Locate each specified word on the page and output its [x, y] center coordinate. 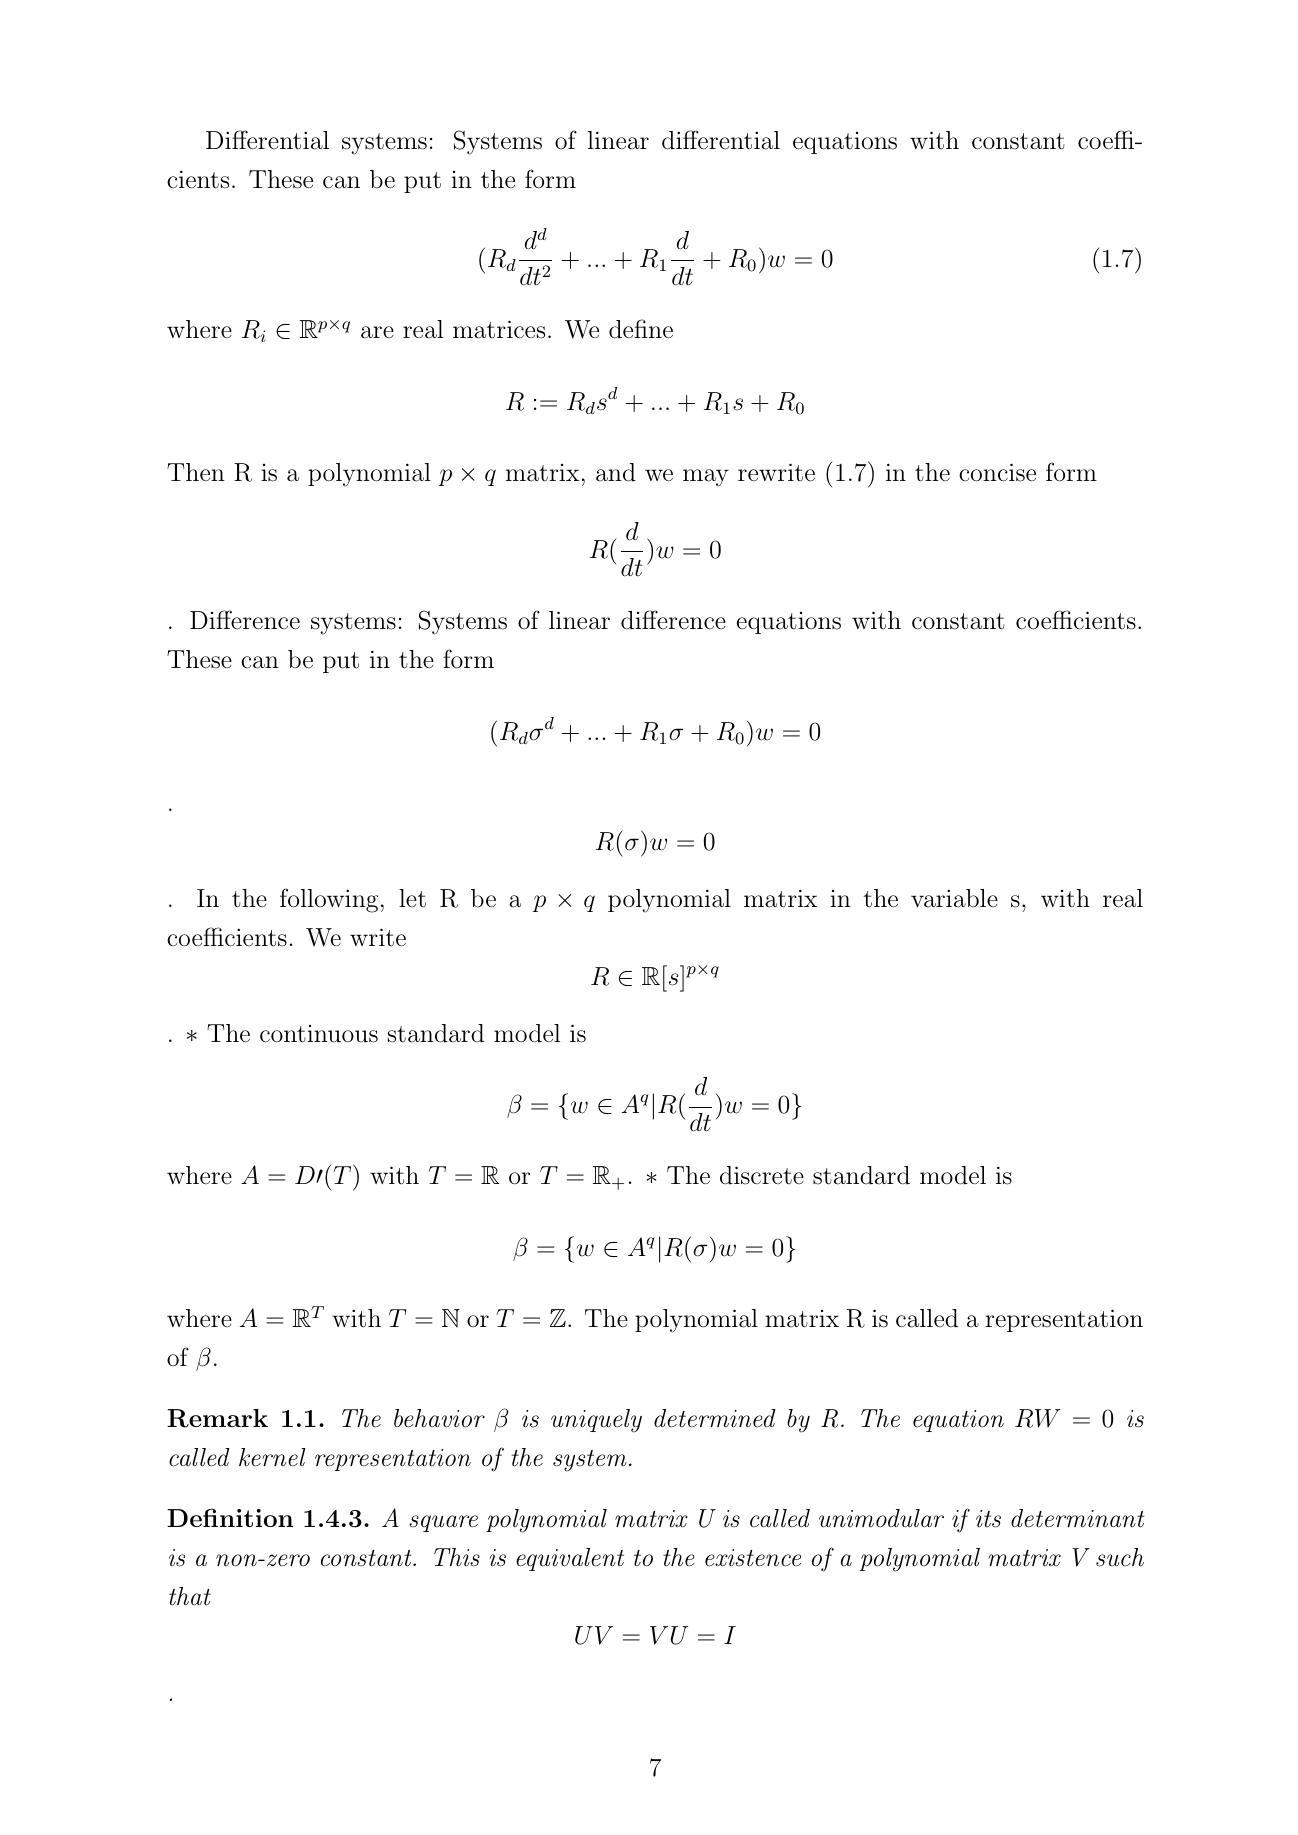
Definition [230, 1517]
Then [196, 472]
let [412, 898]
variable [954, 898]
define [641, 329]
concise [997, 472]
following [329, 900]
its [988, 1519]
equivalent [570, 1559]
